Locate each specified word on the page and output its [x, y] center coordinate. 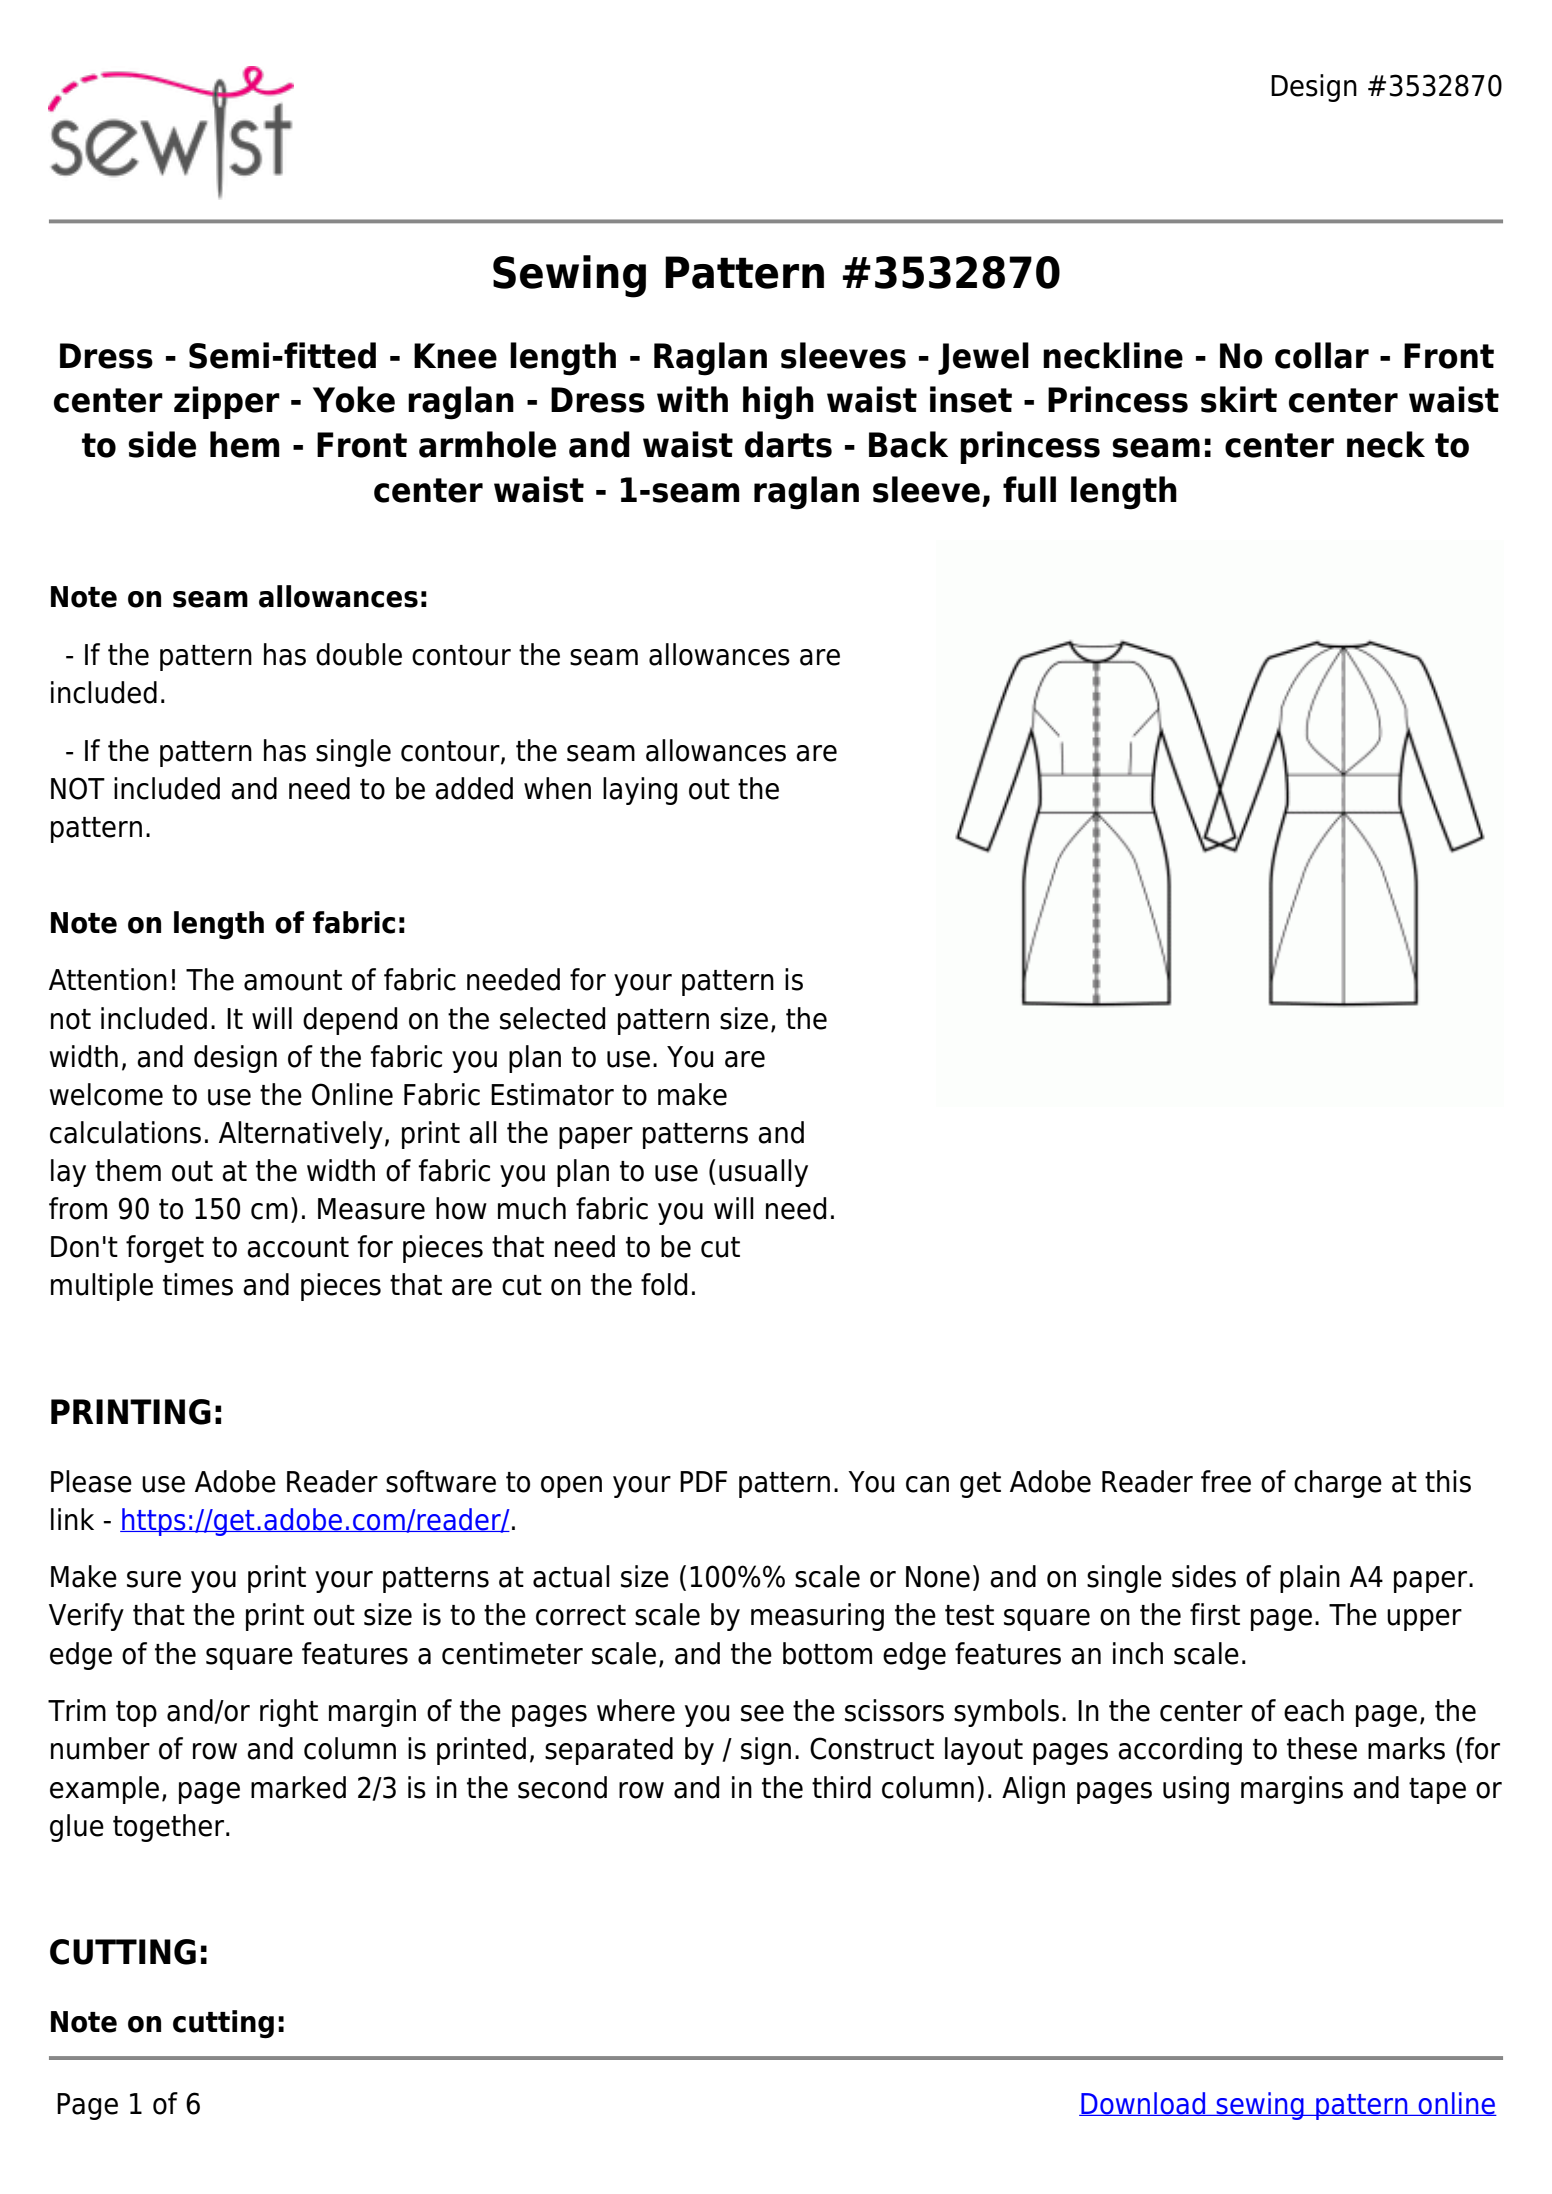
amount [293, 980]
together [168, 1828]
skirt [1239, 399]
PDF [703, 1481]
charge [1338, 1484]
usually [763, 1173]
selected [552, 1018]
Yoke [354, 399]
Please [91, 1481]
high [778, 403]
